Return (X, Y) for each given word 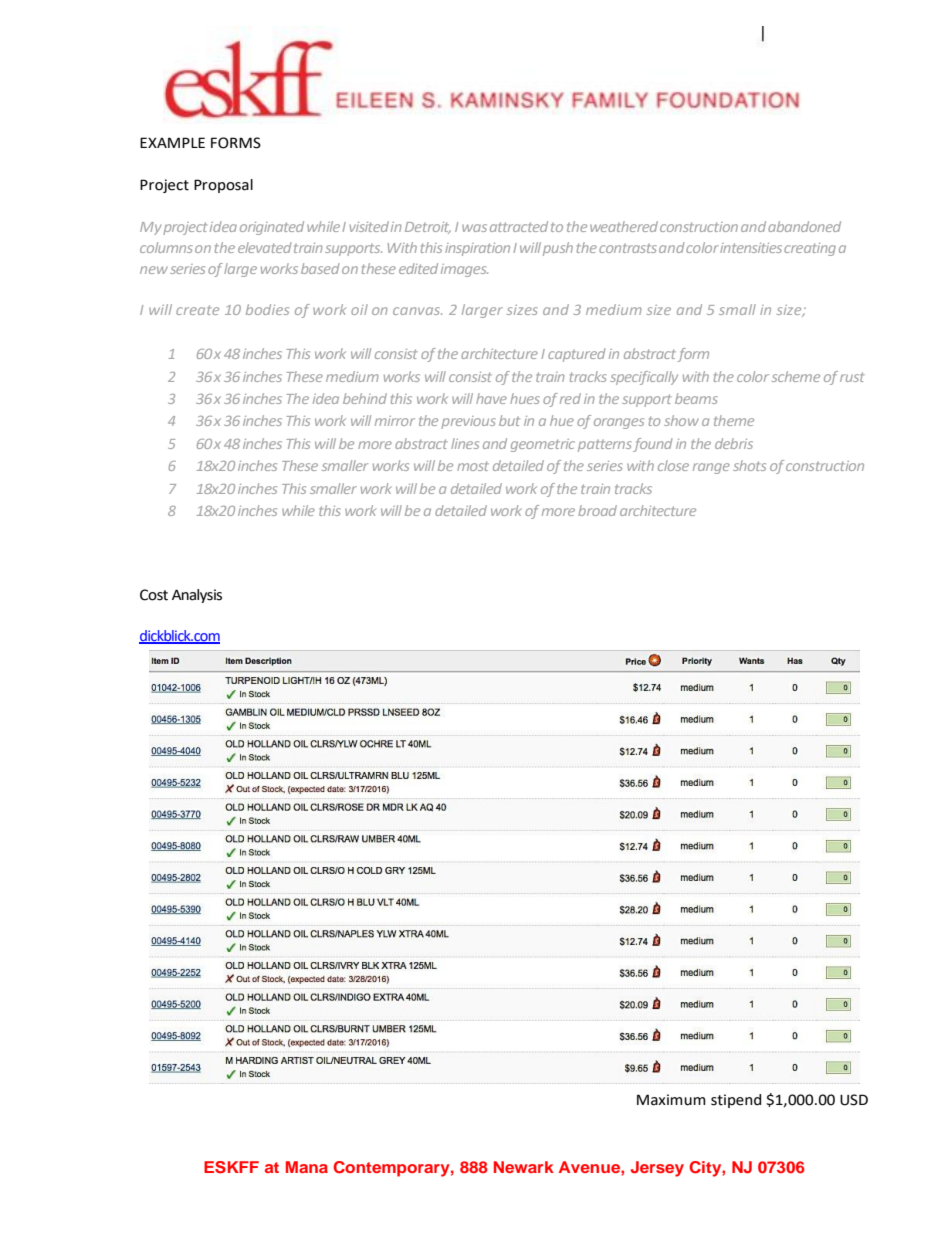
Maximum (671, 1100)
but (509, 420)
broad (597, 510)
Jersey (657, 1169)
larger (482, 311)
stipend (736, 1101)
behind (365, 398)
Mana (307, 1167)
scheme (796, 376)
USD (854, 1100)
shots (749, 465)
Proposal (223, 186)
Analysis (197, 596)
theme (734, 420)
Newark (524, 1167)
